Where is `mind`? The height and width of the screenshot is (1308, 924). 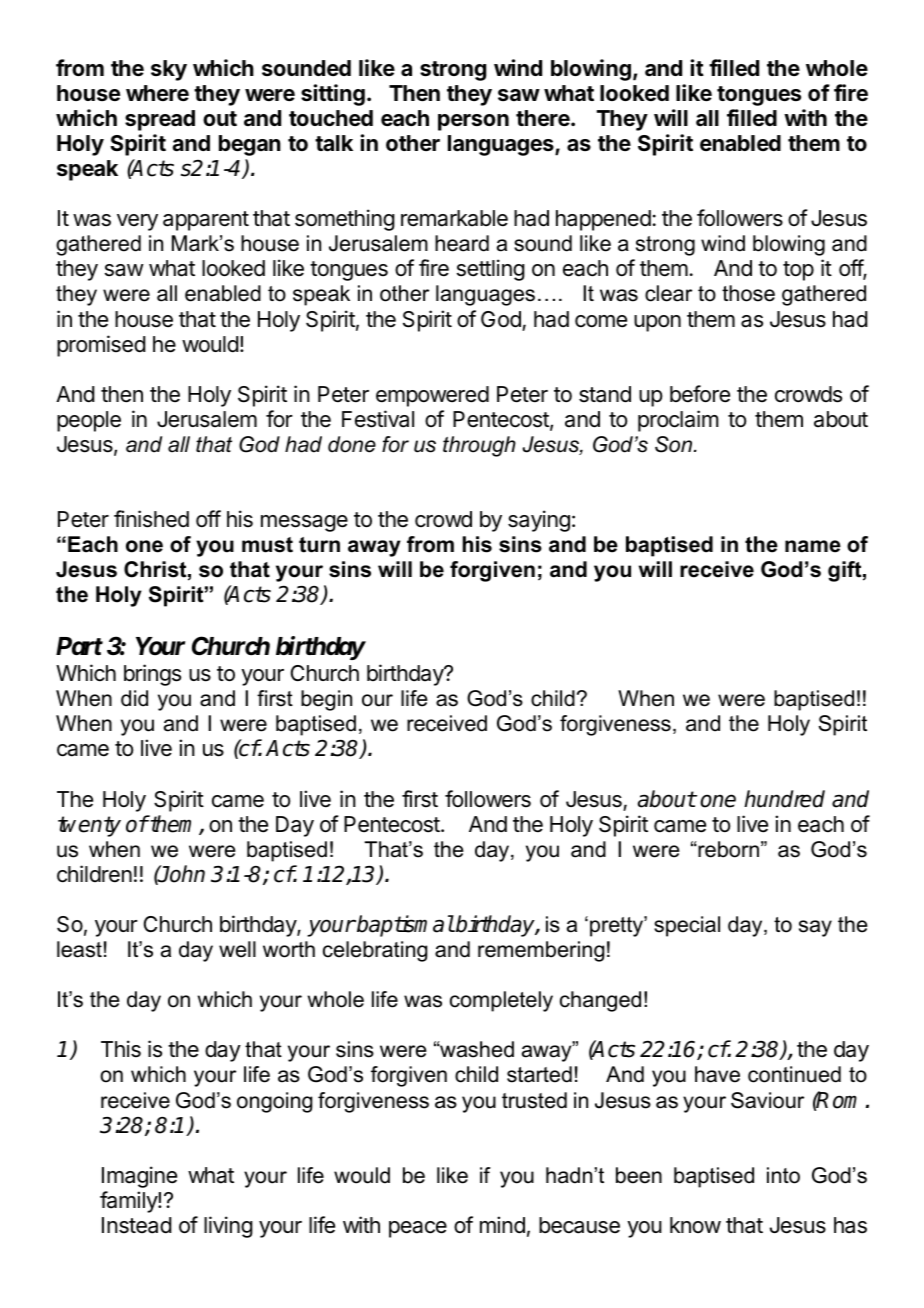
mind is located at coordinates (502, 1225).
